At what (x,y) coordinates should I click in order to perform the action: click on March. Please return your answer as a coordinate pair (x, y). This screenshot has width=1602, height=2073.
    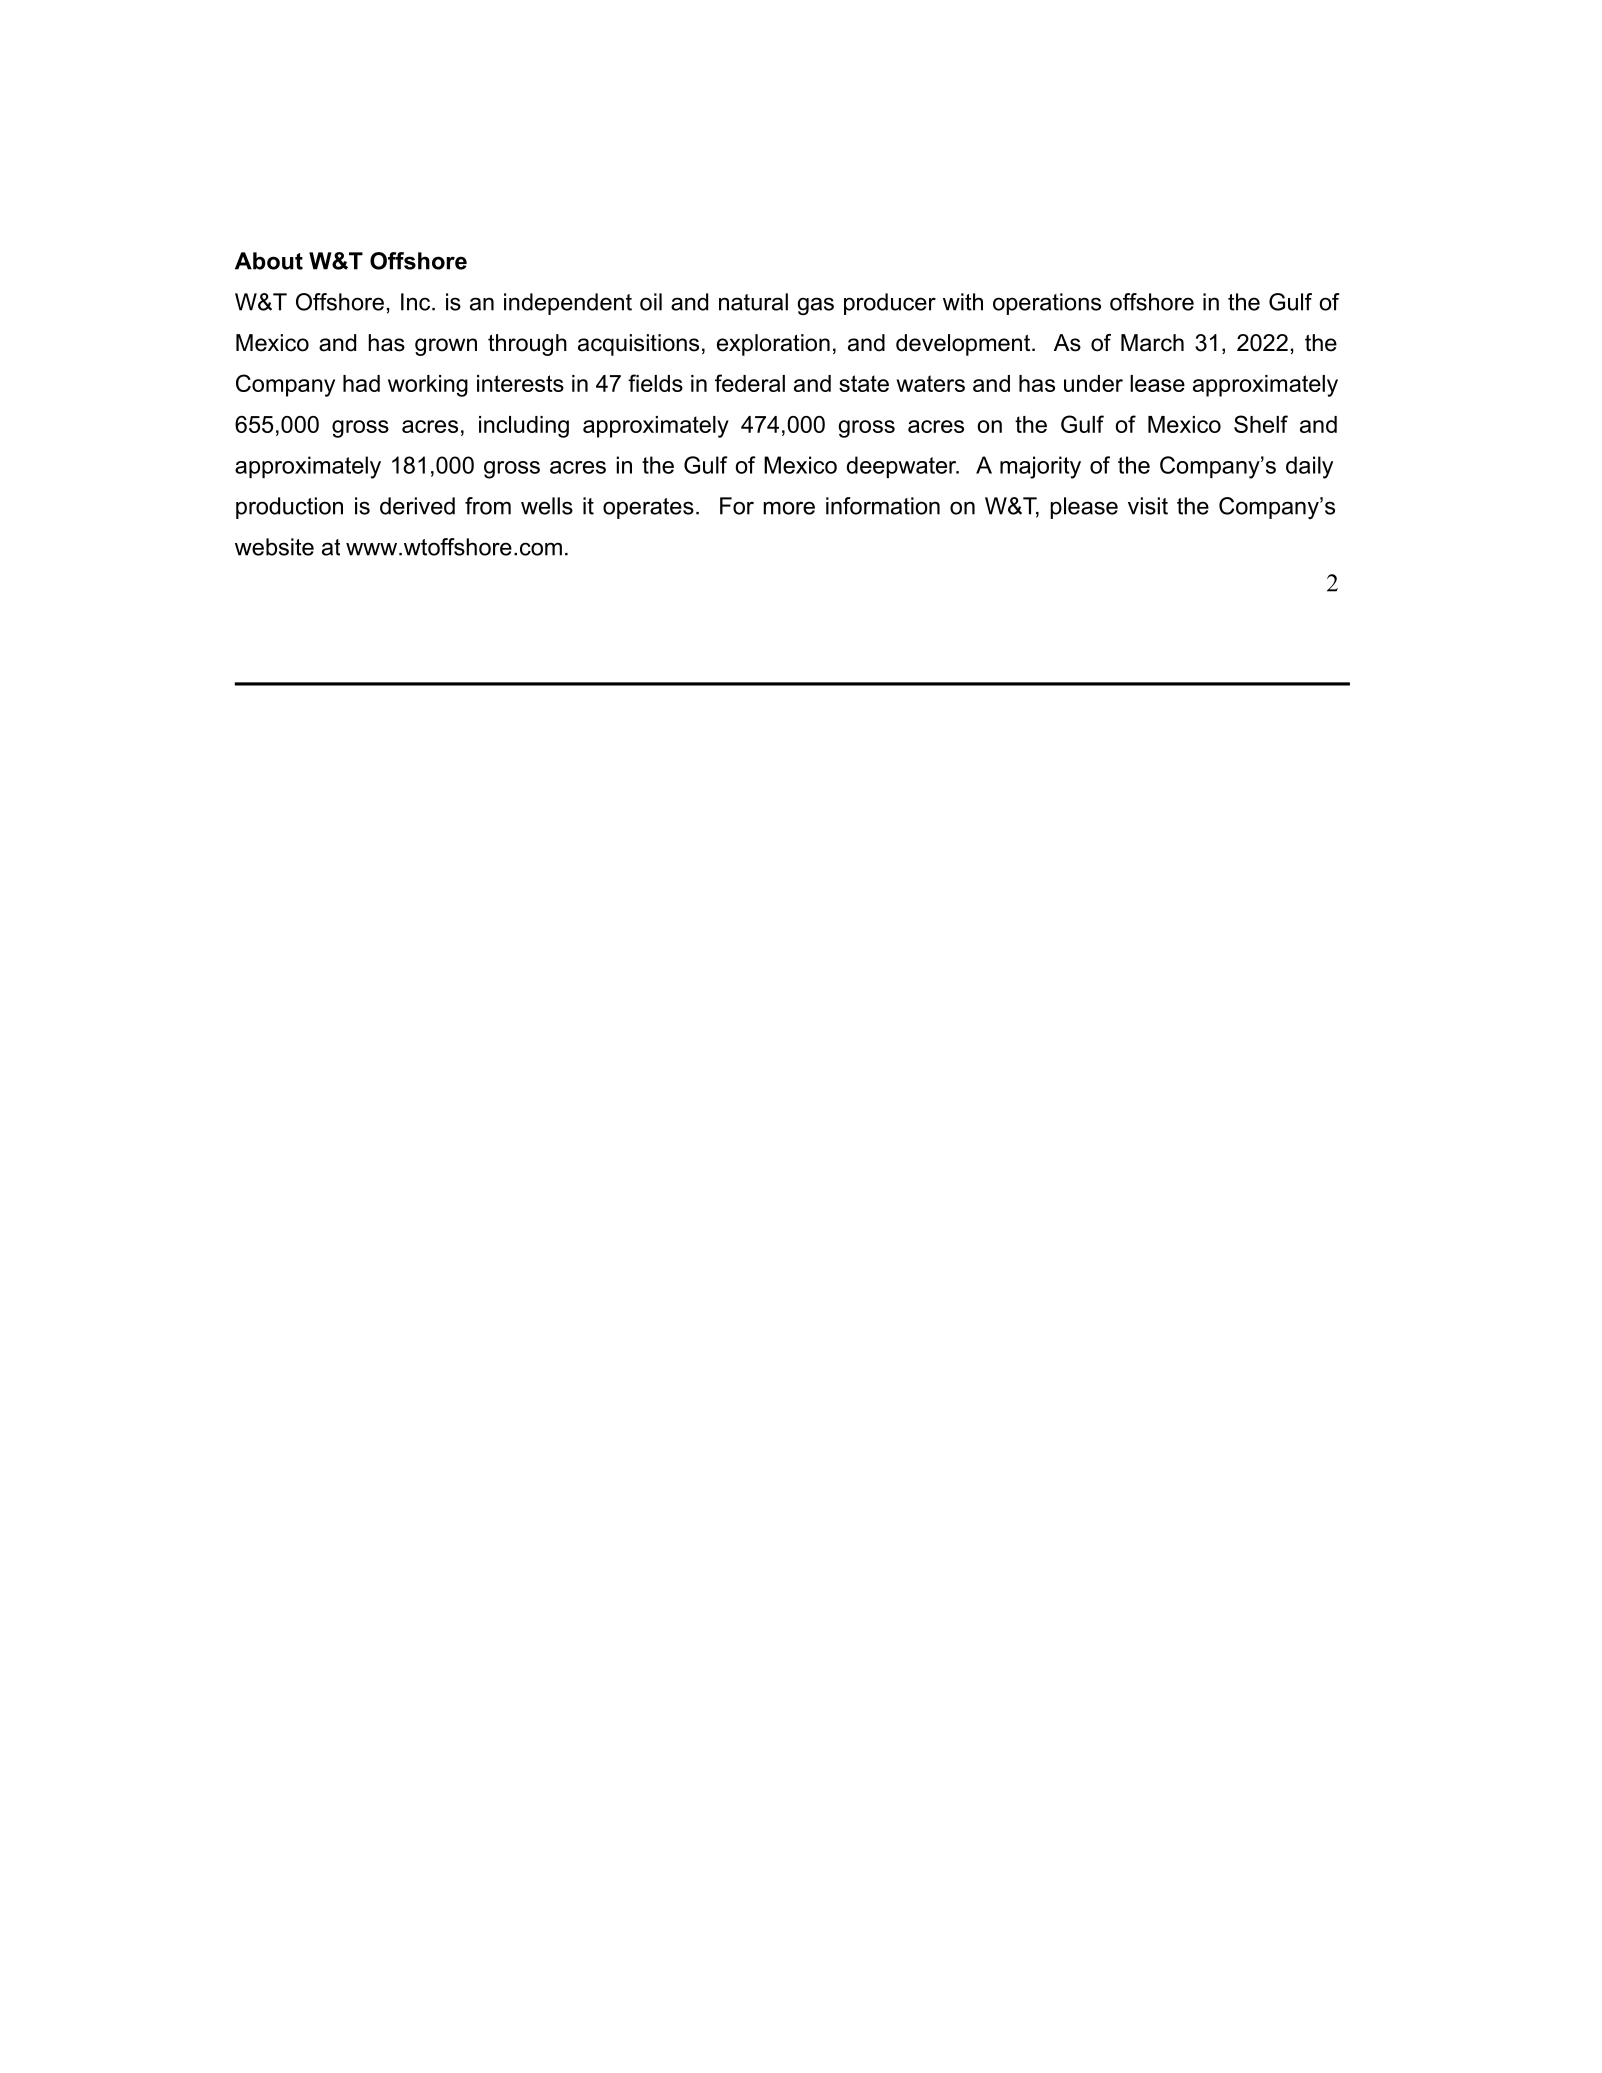
    Looking at the image, I should click on (1152, 343).
